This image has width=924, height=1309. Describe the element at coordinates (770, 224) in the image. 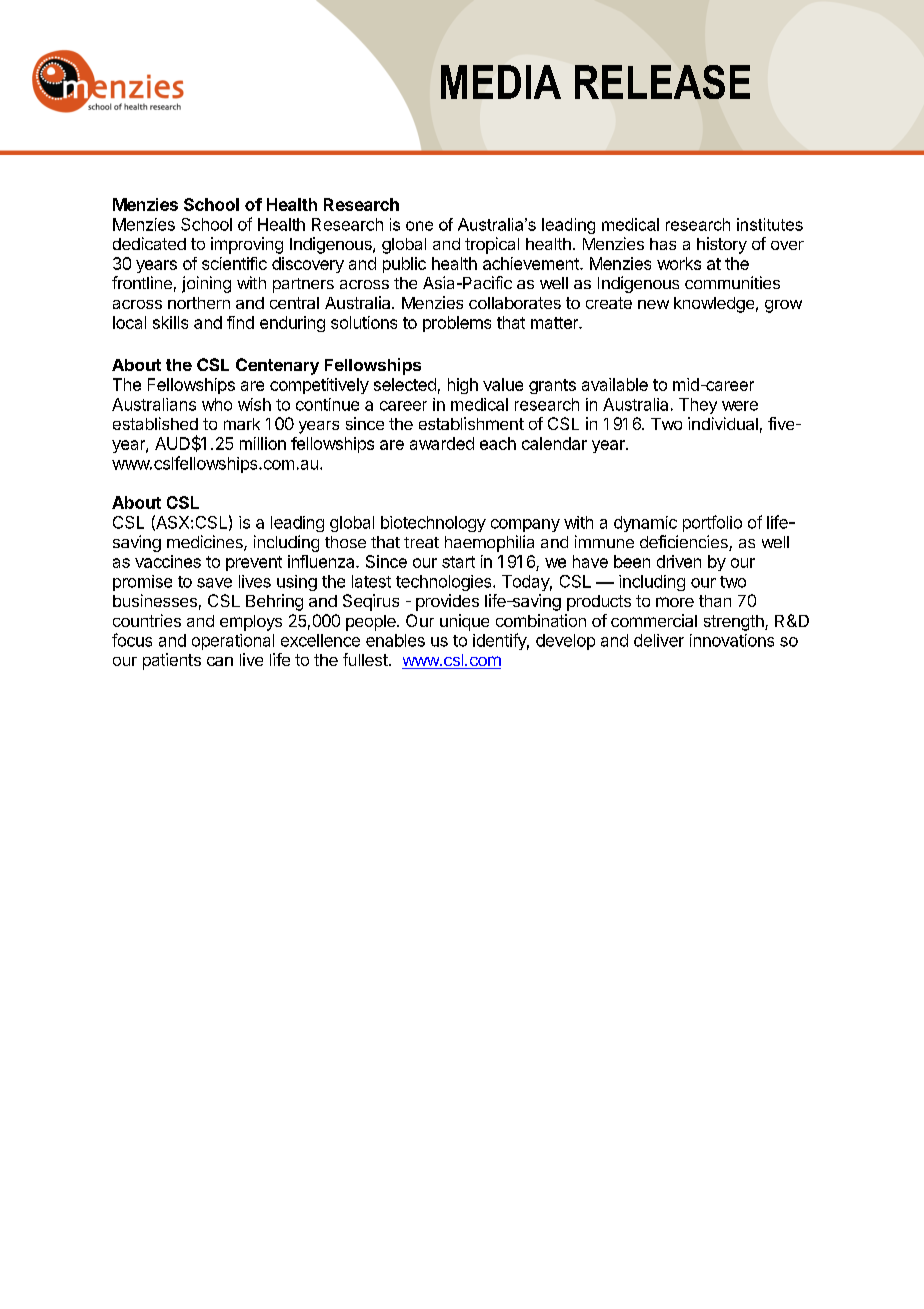

I see `institutes` at that location.
